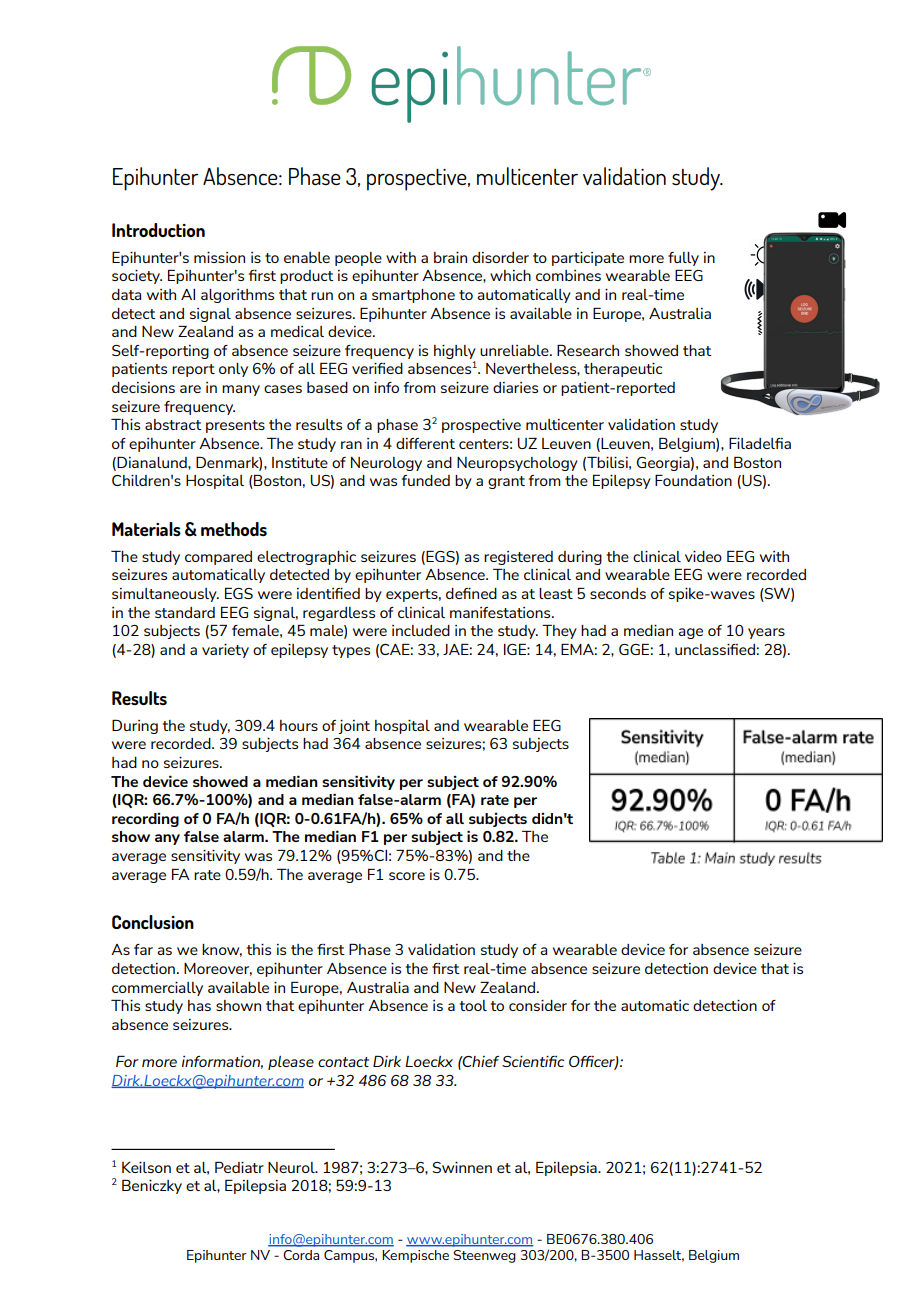  I want to click on brain, so click(450, 257).
